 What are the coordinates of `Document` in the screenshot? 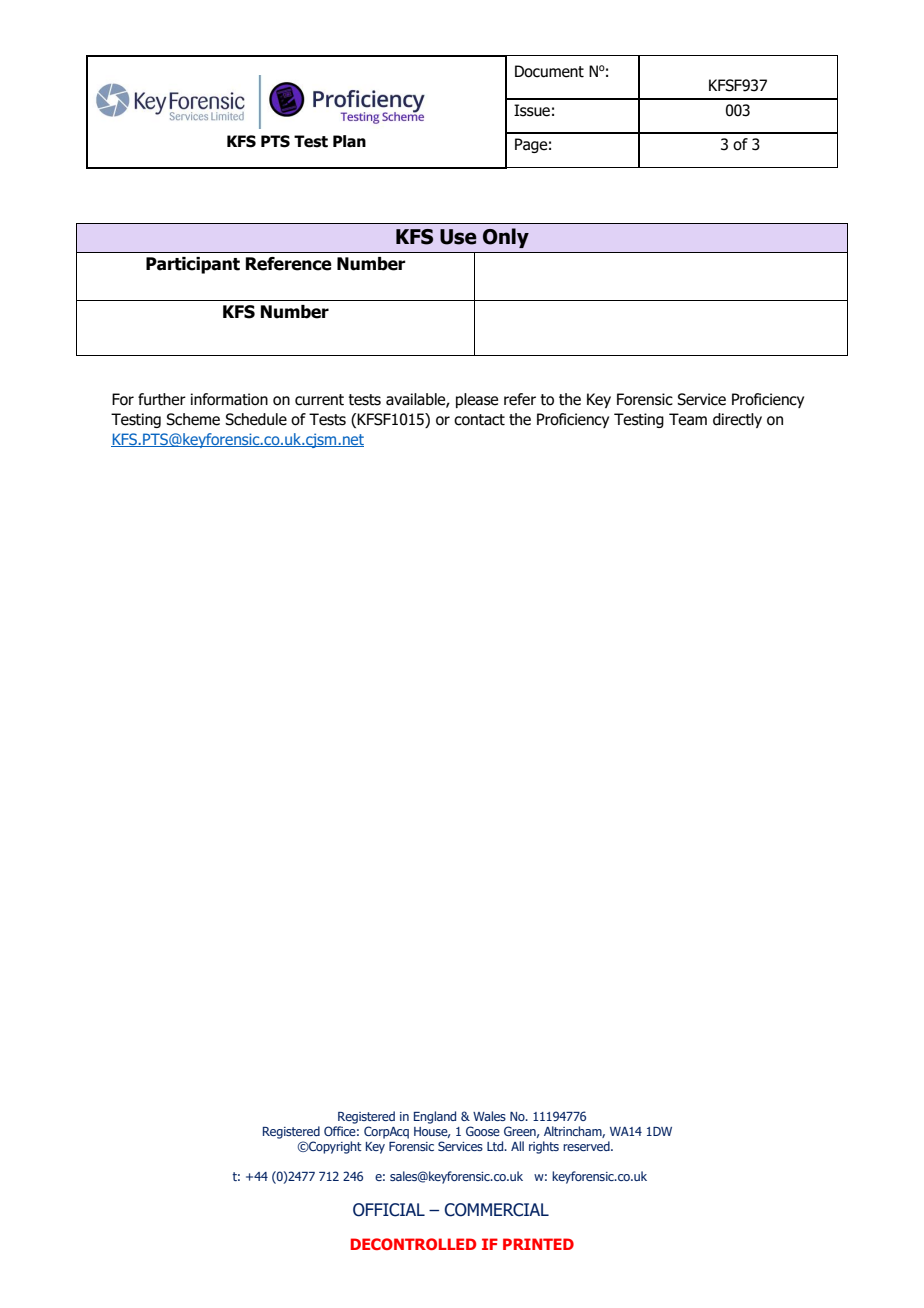 It's located at (549, 71).
